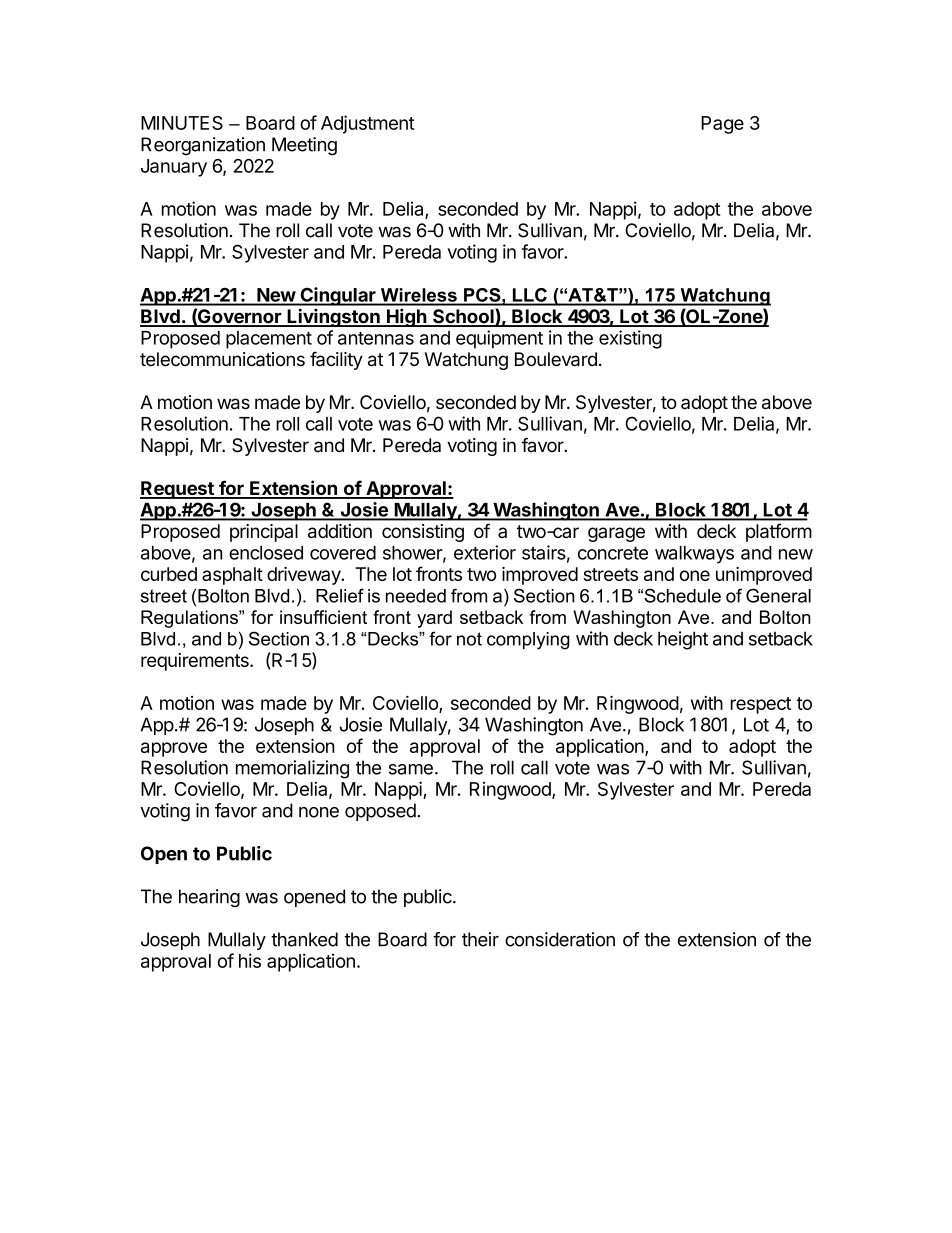 The height and width of the screenshot is (1233, 952). I want to click on exterior, so click(485, 552).
